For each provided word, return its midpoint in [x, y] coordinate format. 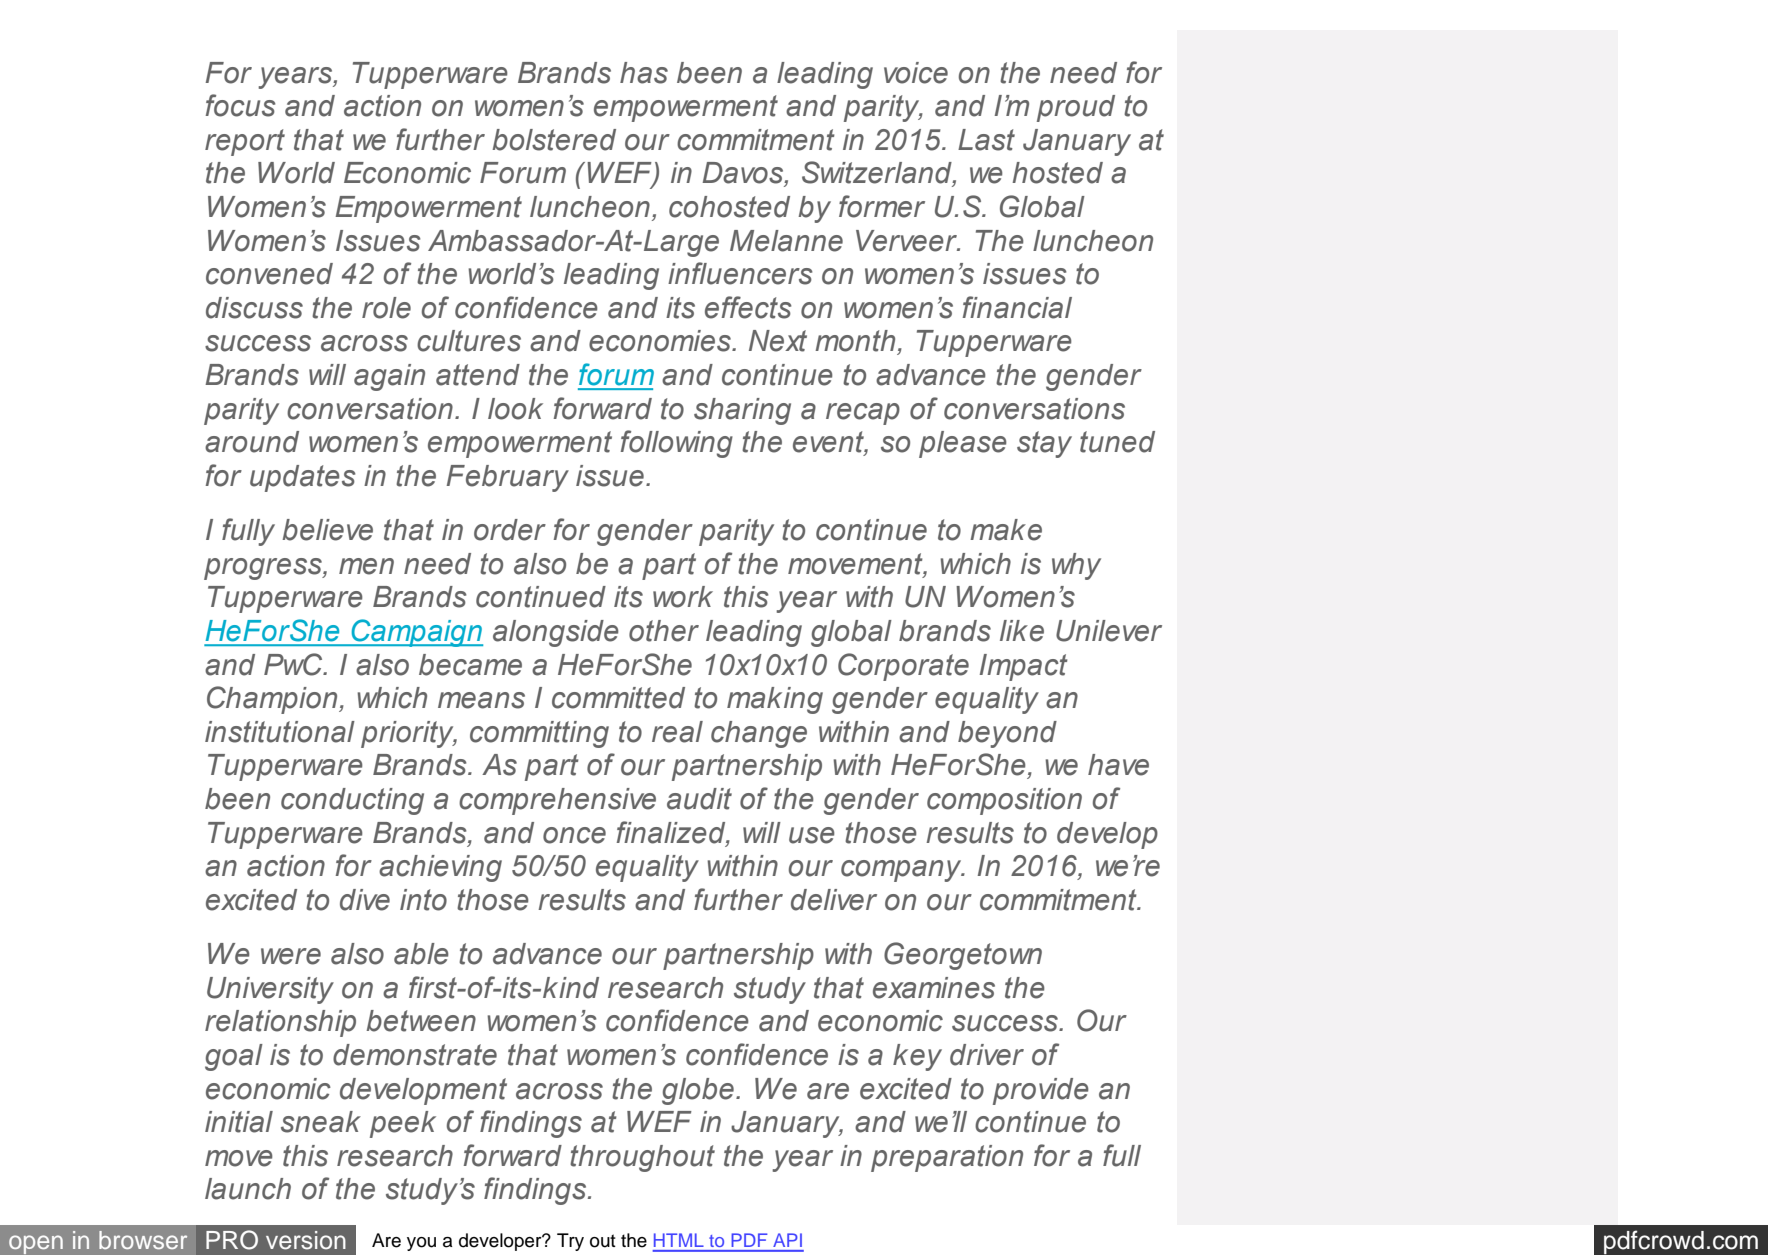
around [252, 442]
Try [570, 1242]
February [508, 478]
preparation [947, 1158]
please [963, 444]
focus [241, 105]
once [574, 835]
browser [143, 1240]
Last [986, 140]
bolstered [554, 140]
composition [1004, 801]
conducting [352, 801]
